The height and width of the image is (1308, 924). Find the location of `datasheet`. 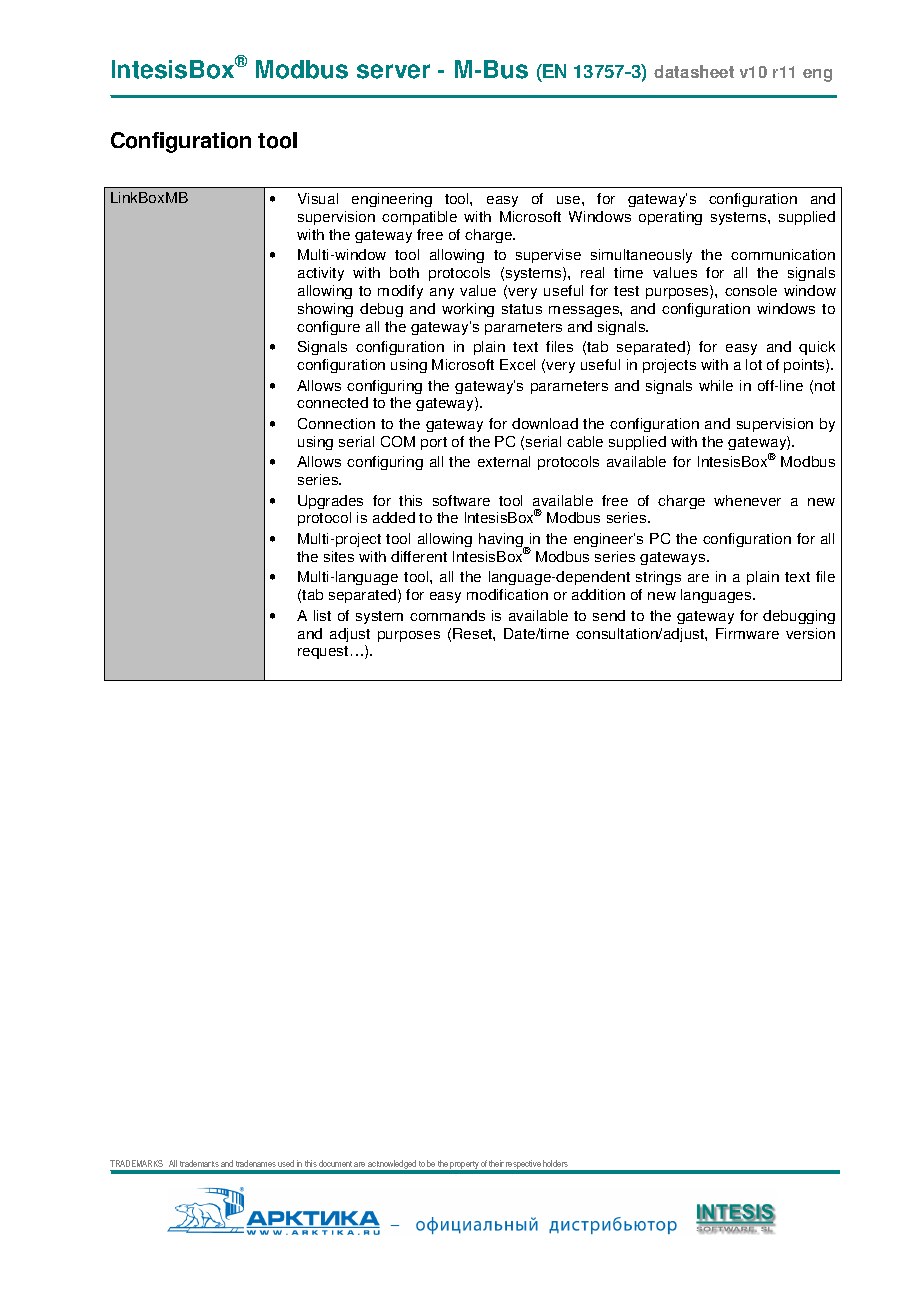

datasheet is located at coordinates (694, 71).
